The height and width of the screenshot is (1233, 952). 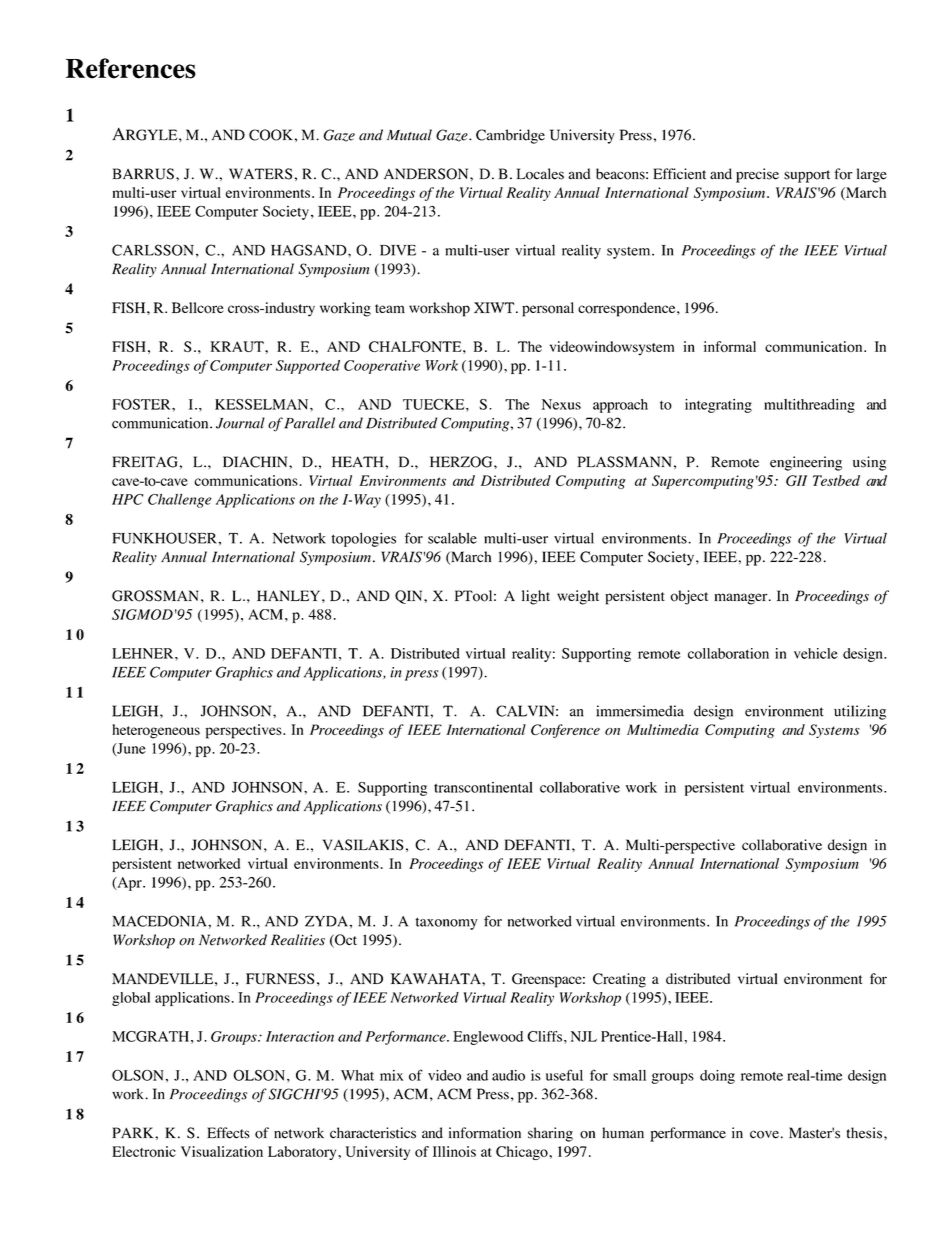 What do you see at coordinates (238, 346) in the screenshot?
I see `KRAUT` at bounding box center [238, 346].
